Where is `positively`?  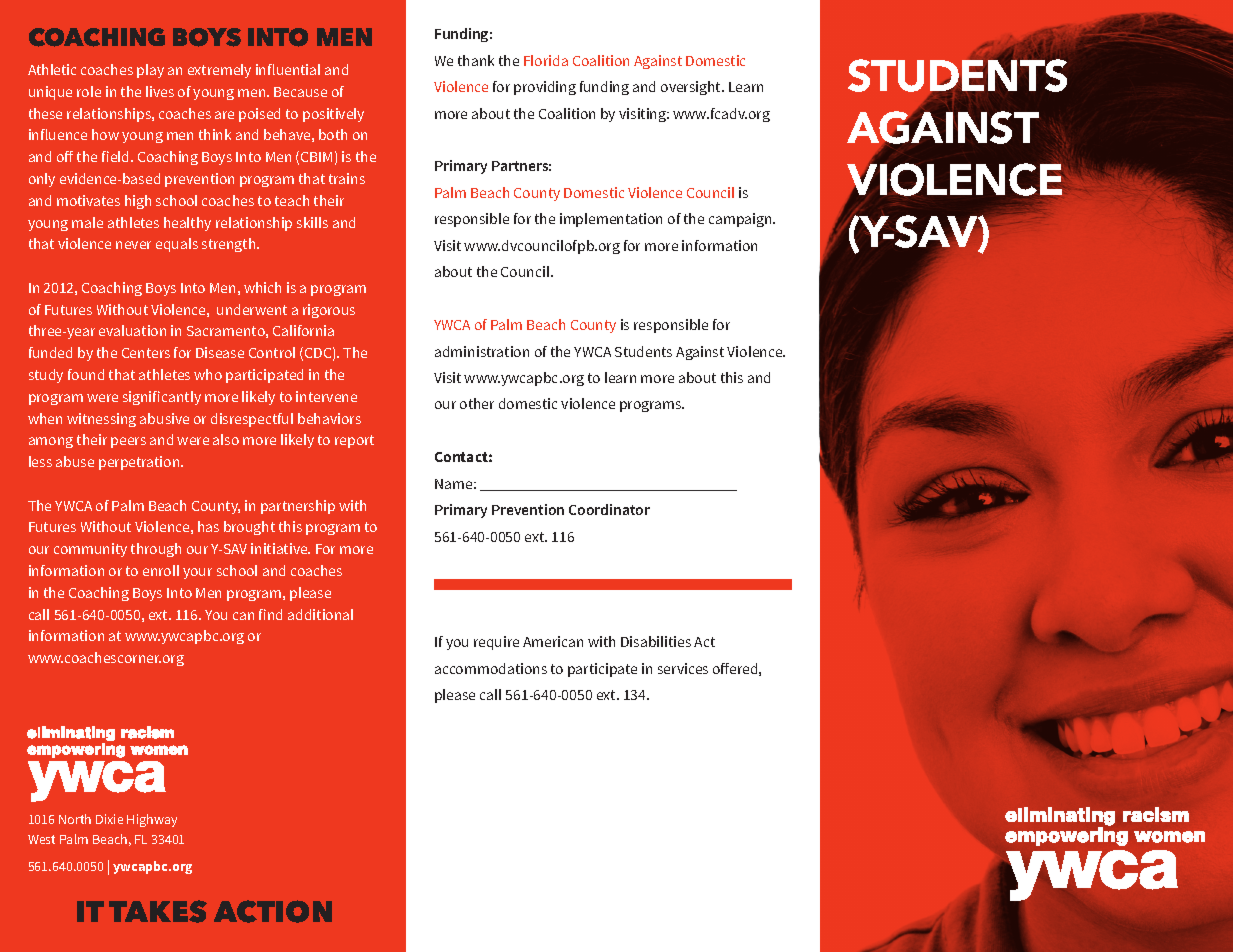 positively is located at coordinates (333, 115).
